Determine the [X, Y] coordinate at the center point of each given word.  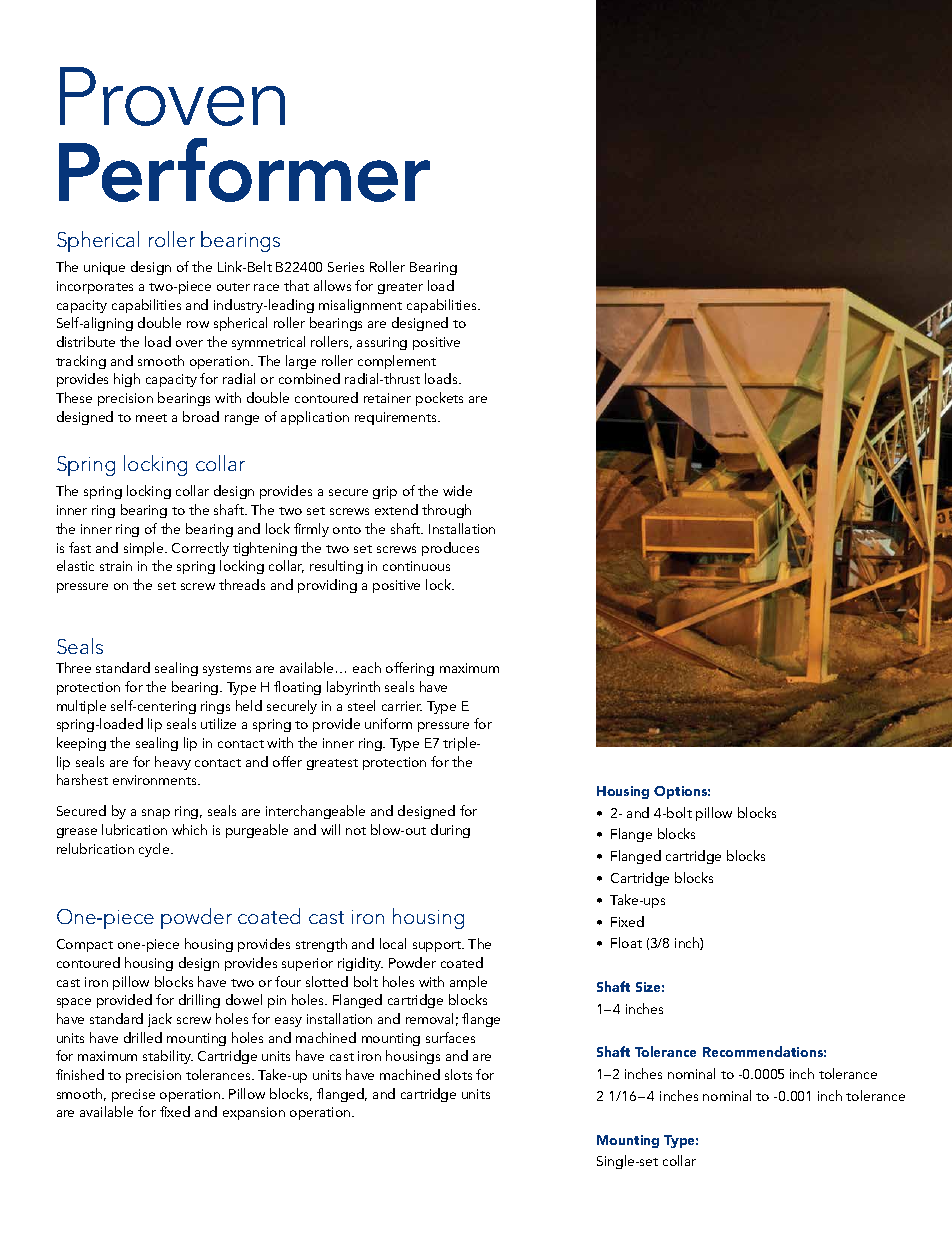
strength [321, 945]
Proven [172, 96]
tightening [265, 549]
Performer [244, 170]
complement [397, 362]
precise [133, 1095]
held [249, 705]
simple [145, 549]
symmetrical [268, 343]
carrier [402, 706]
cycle [155, 850]
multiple [81, 707]
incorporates [95, 287]
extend [396, 509]
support [438, 946]
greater [400, 288]
